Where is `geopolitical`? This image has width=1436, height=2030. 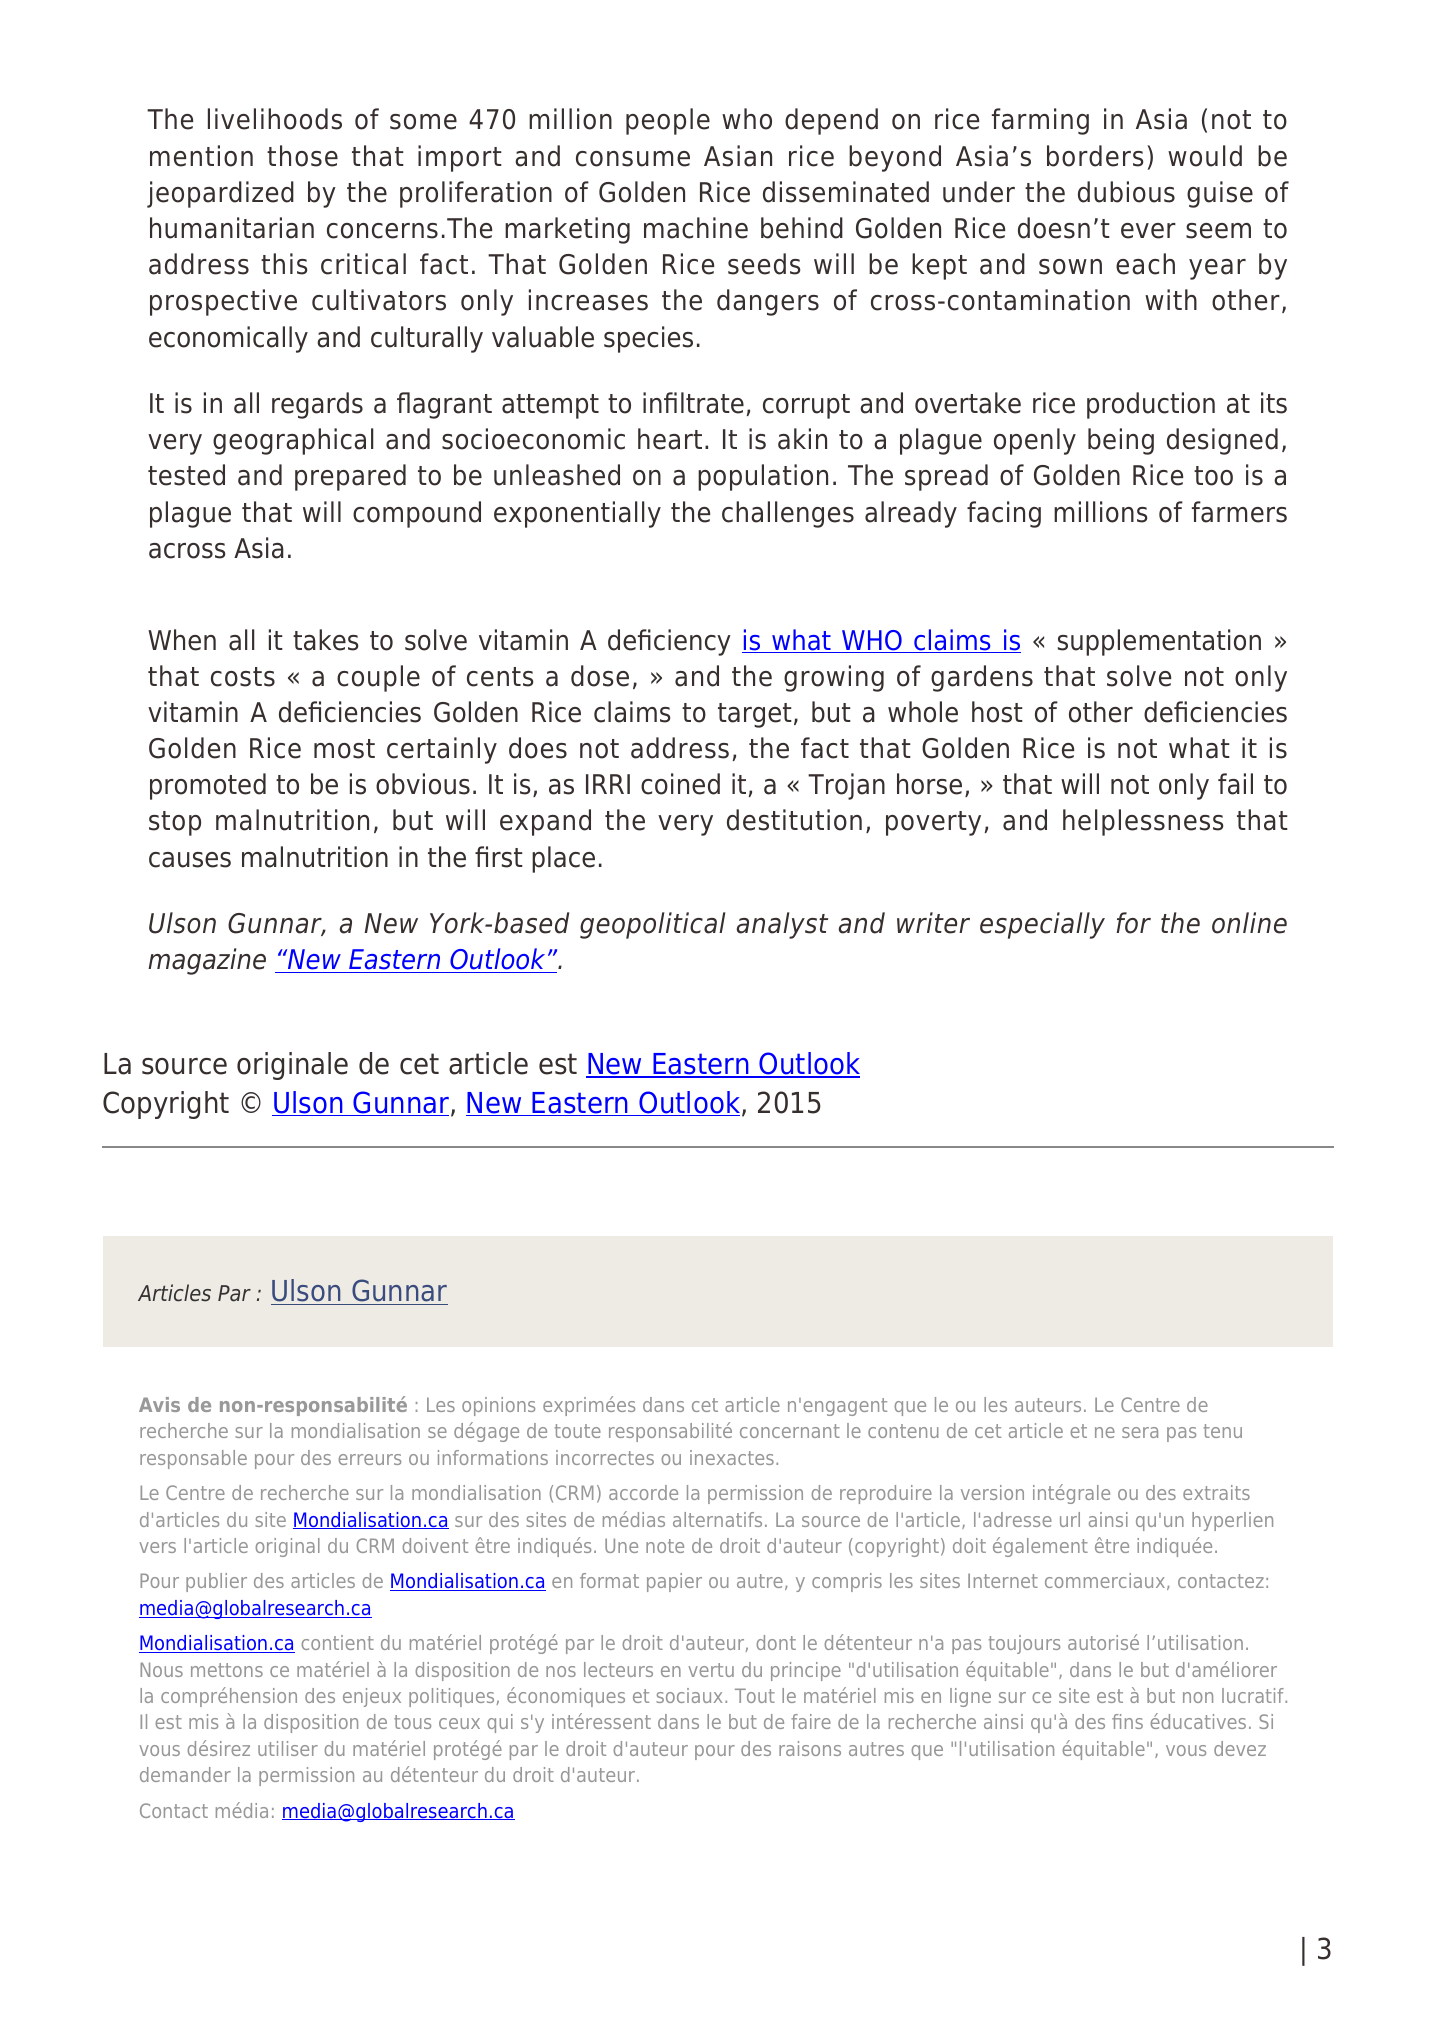
geopolitical is located at coordinates (652, 925).
